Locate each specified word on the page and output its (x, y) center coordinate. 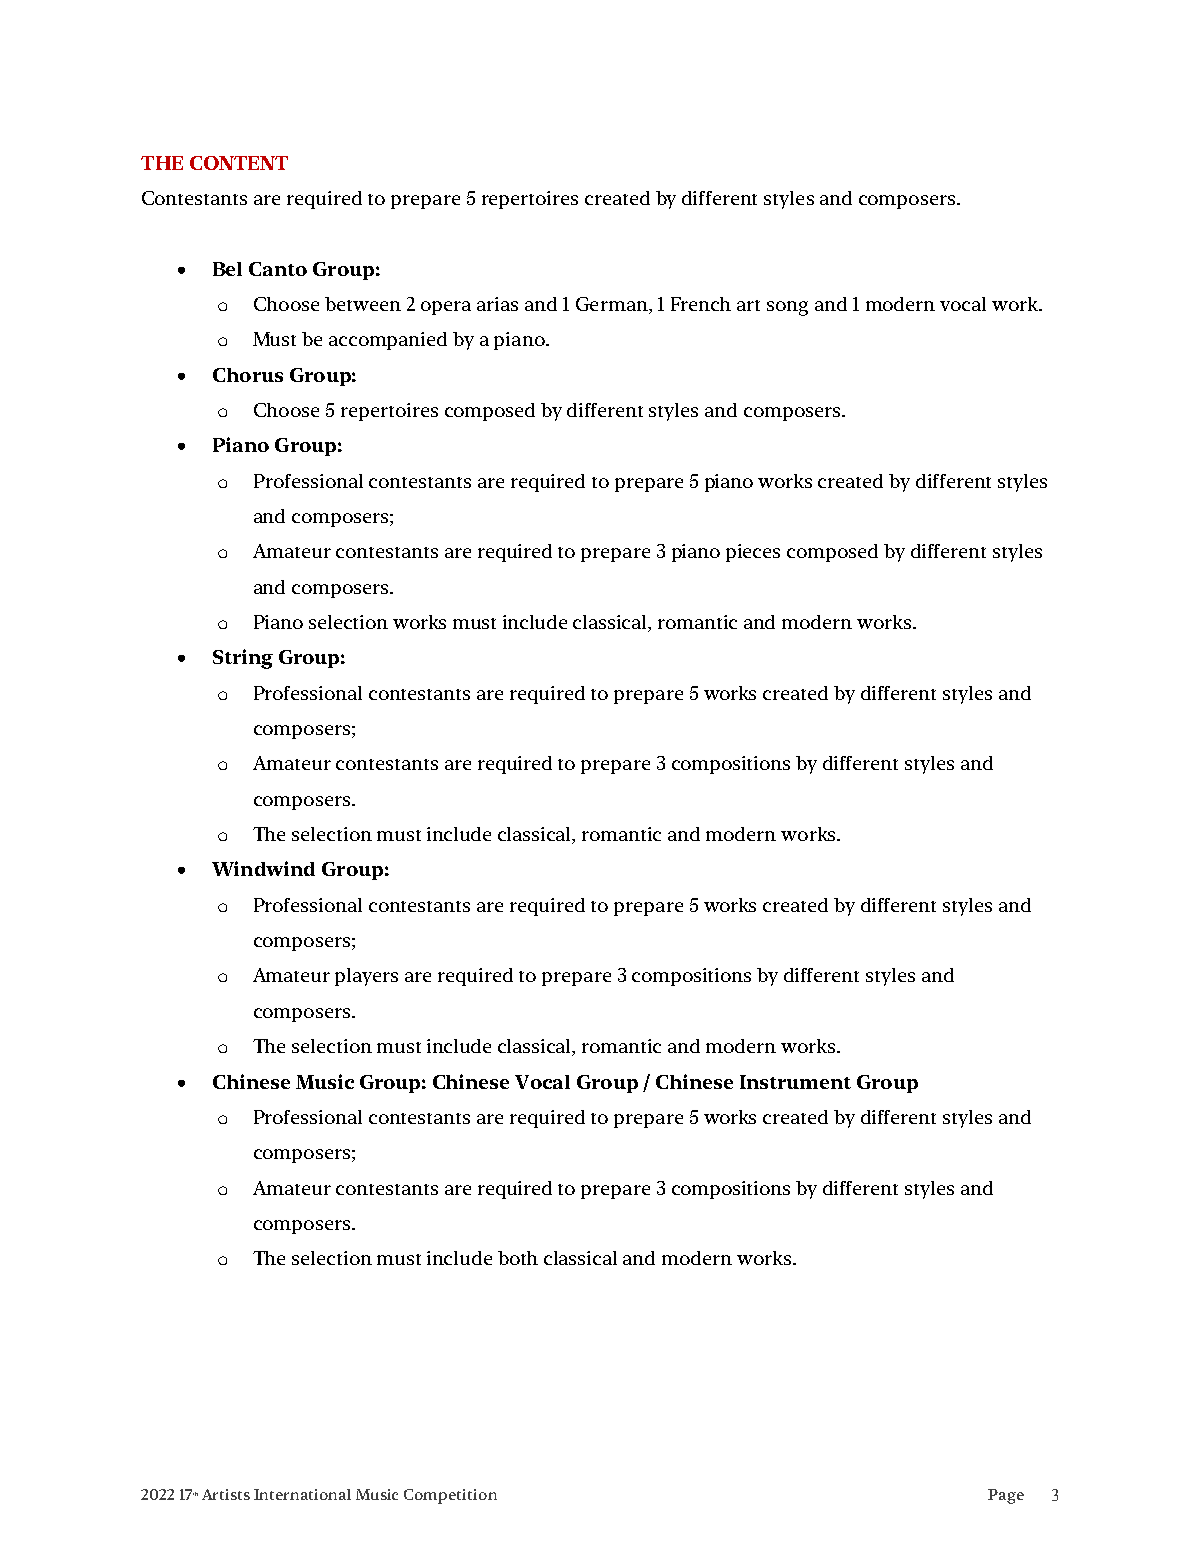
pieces (753, 553)
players (366, 977)
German (613, 305)
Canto (278, 269)
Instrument (795, 1082)
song (787, 308)
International (302, 1494)
